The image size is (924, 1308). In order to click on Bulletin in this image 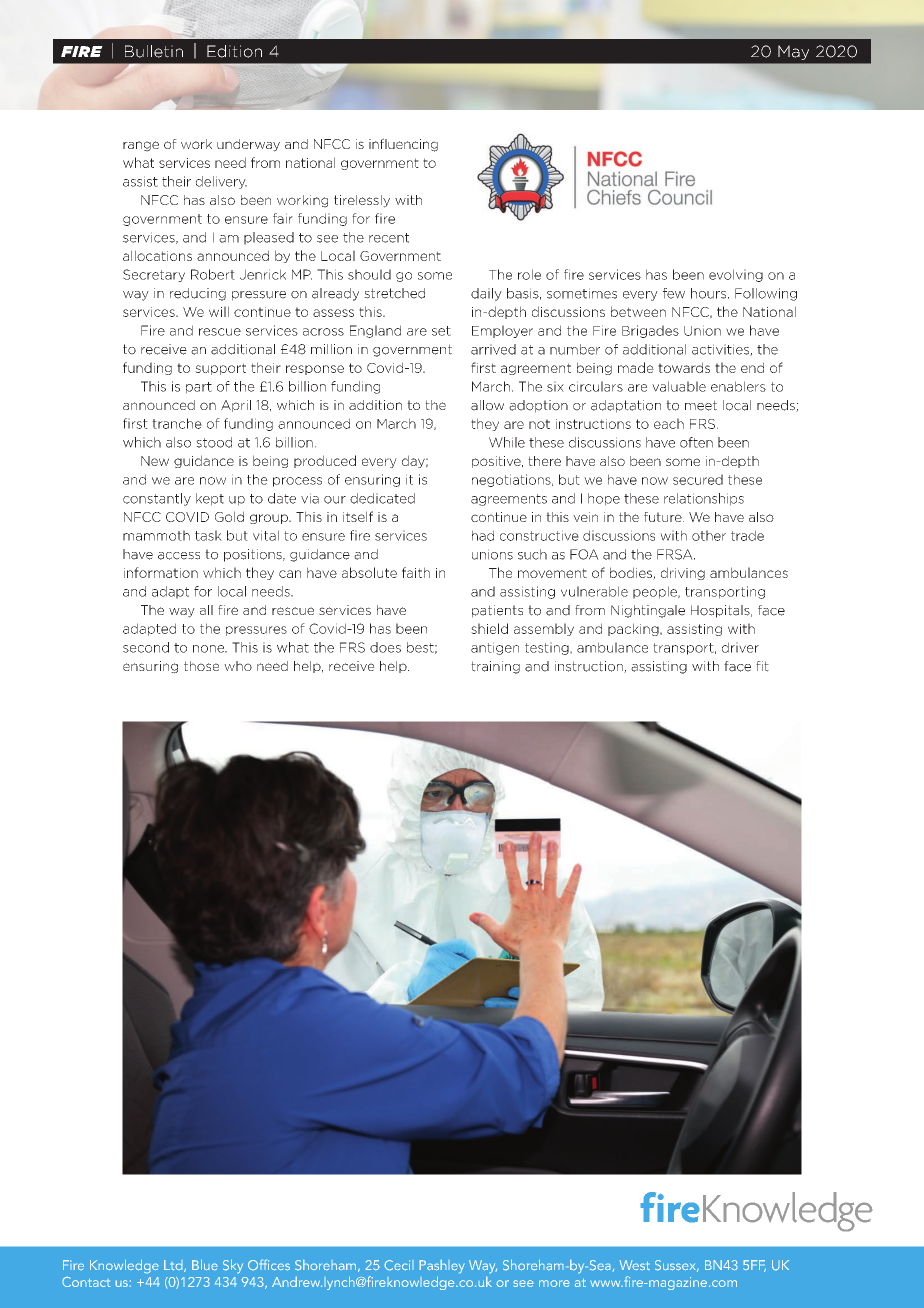, I will do `click(154, 51)`.
